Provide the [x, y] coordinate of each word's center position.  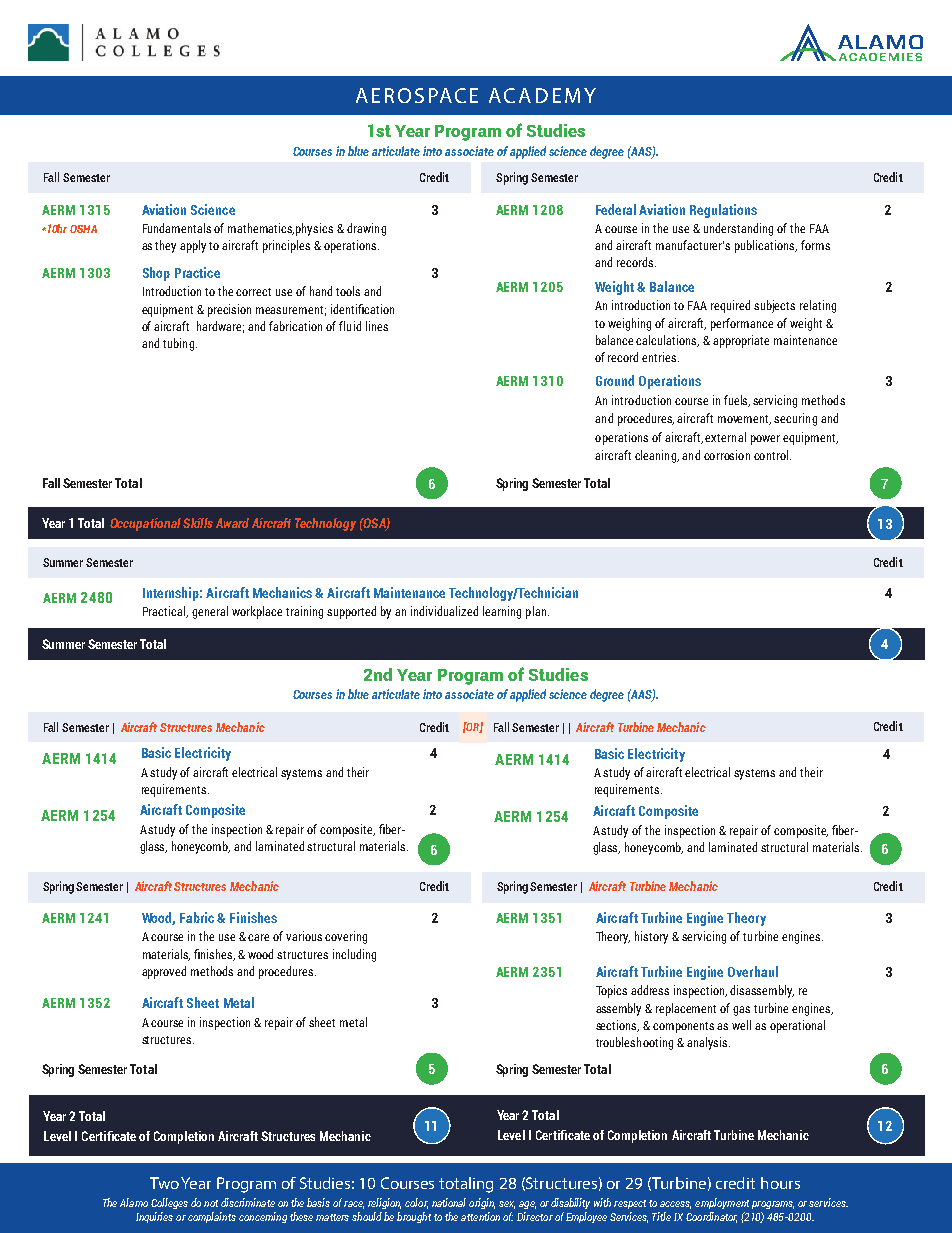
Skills [198, 523]
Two [164, 1183]
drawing [366, 229]
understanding [738, 229]
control [771, 455]
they [165, 246]
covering [346, 937]
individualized [444, 611]
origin [482, 1203]
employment [722, 1203]
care [258, 937]
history [651, 937]
